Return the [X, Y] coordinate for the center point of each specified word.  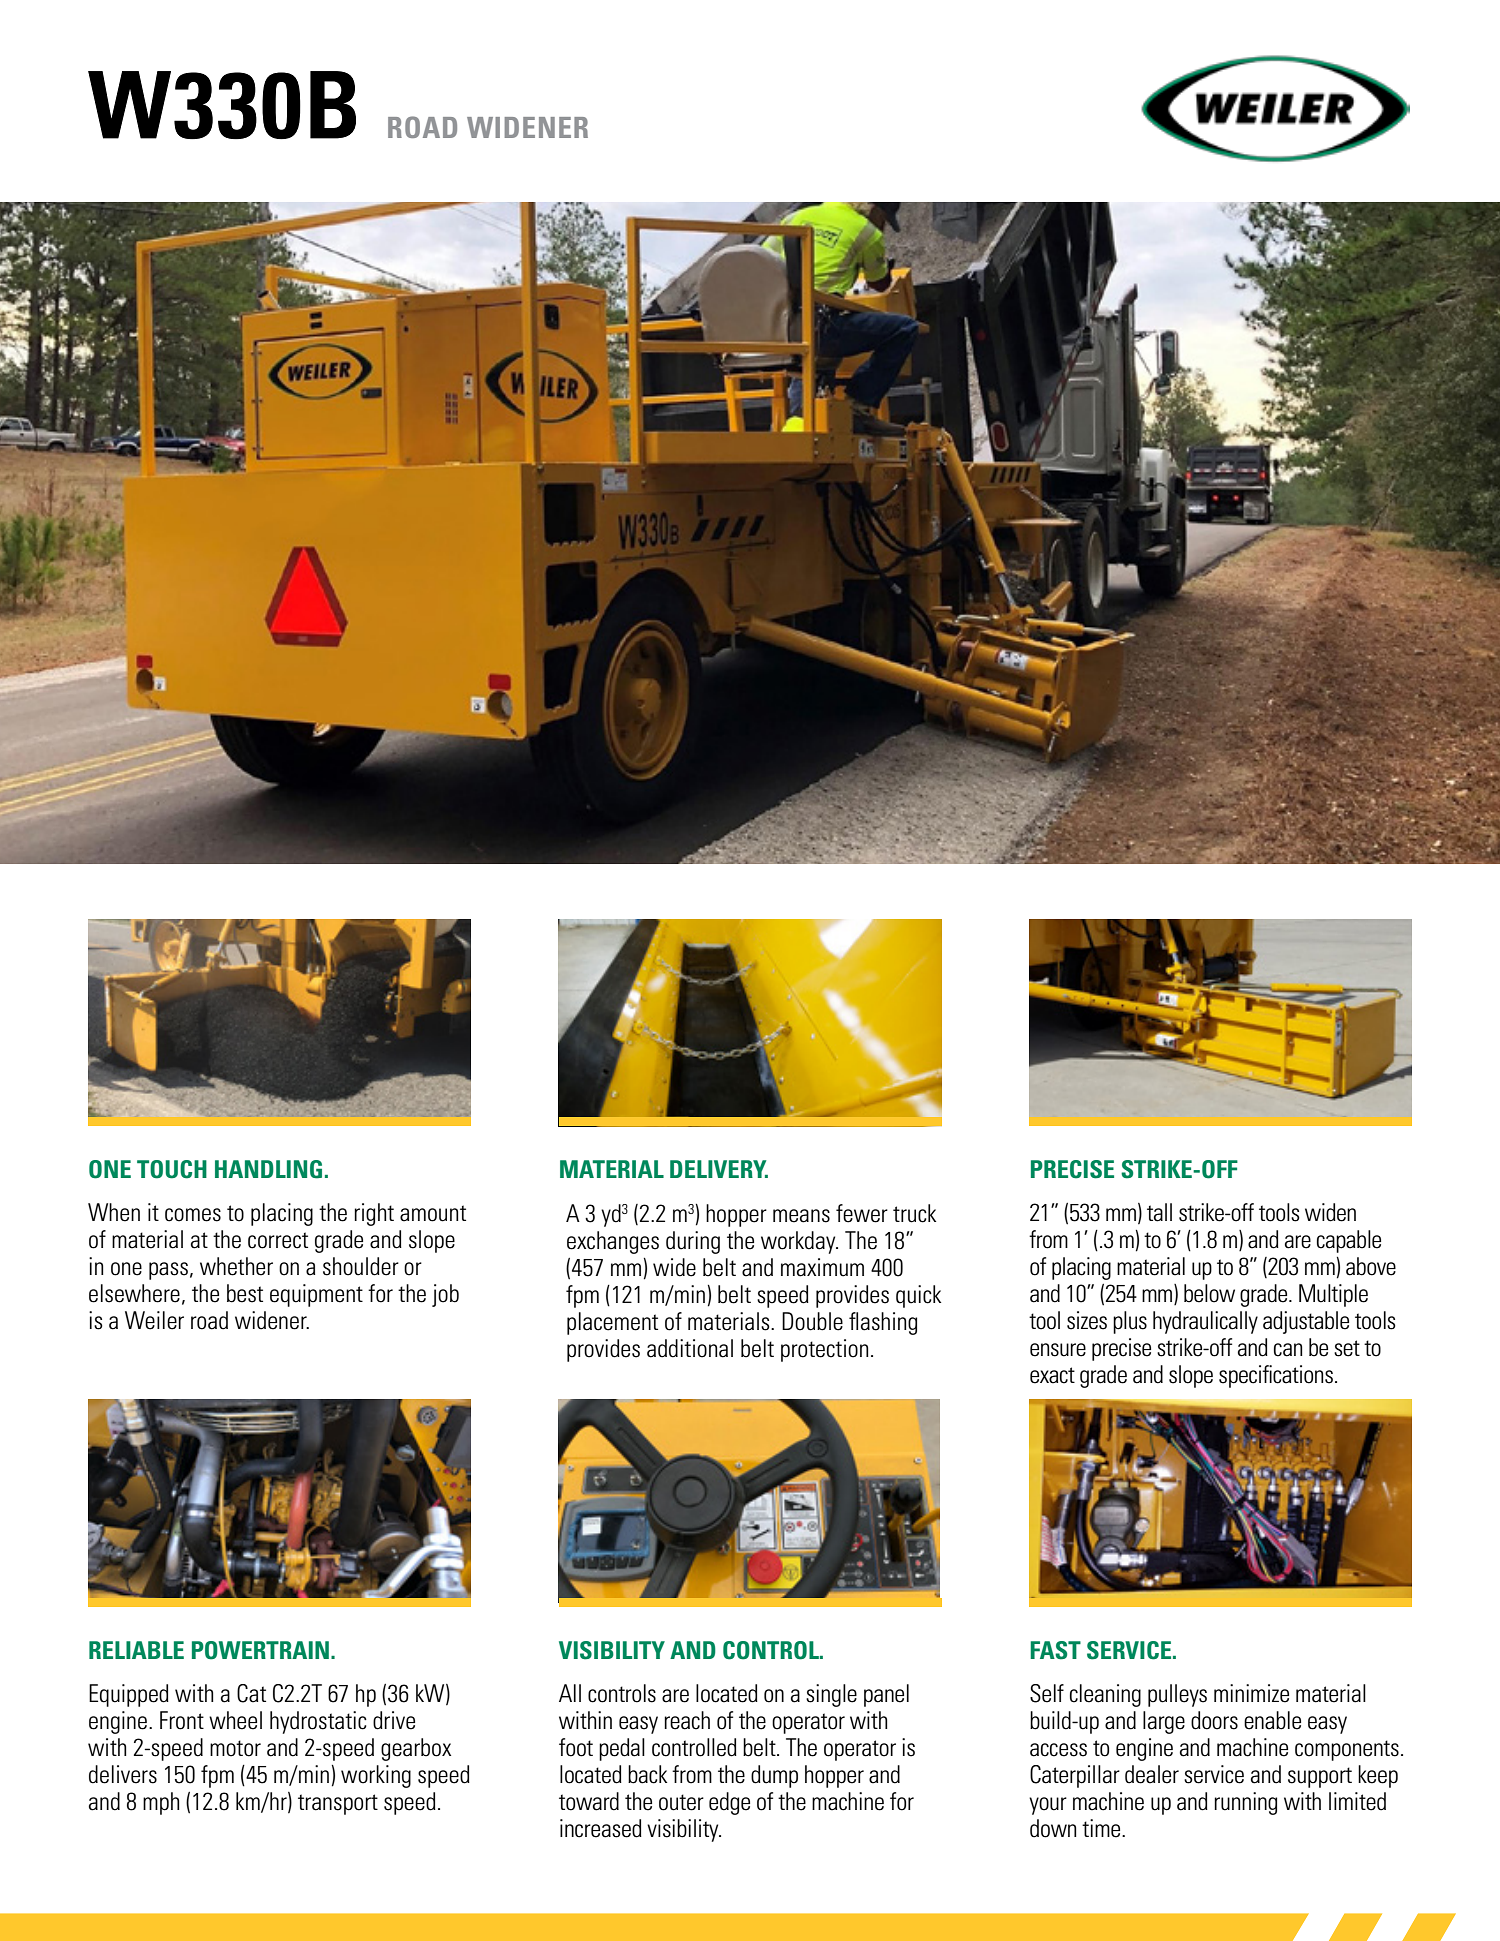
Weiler [154, 1320]
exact [1052, 1375]
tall [1159, 1212]
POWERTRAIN [262, 1650]
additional [690, 1348]
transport [338, 1804]
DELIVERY [719, 1169]
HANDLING [268, 1169]
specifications [1276, 1376]
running [1245, 1803]
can [1288, 1350]
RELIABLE [136, 1650]
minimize [1251, 1693]
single [831, 1695]
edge [729, 1803]
